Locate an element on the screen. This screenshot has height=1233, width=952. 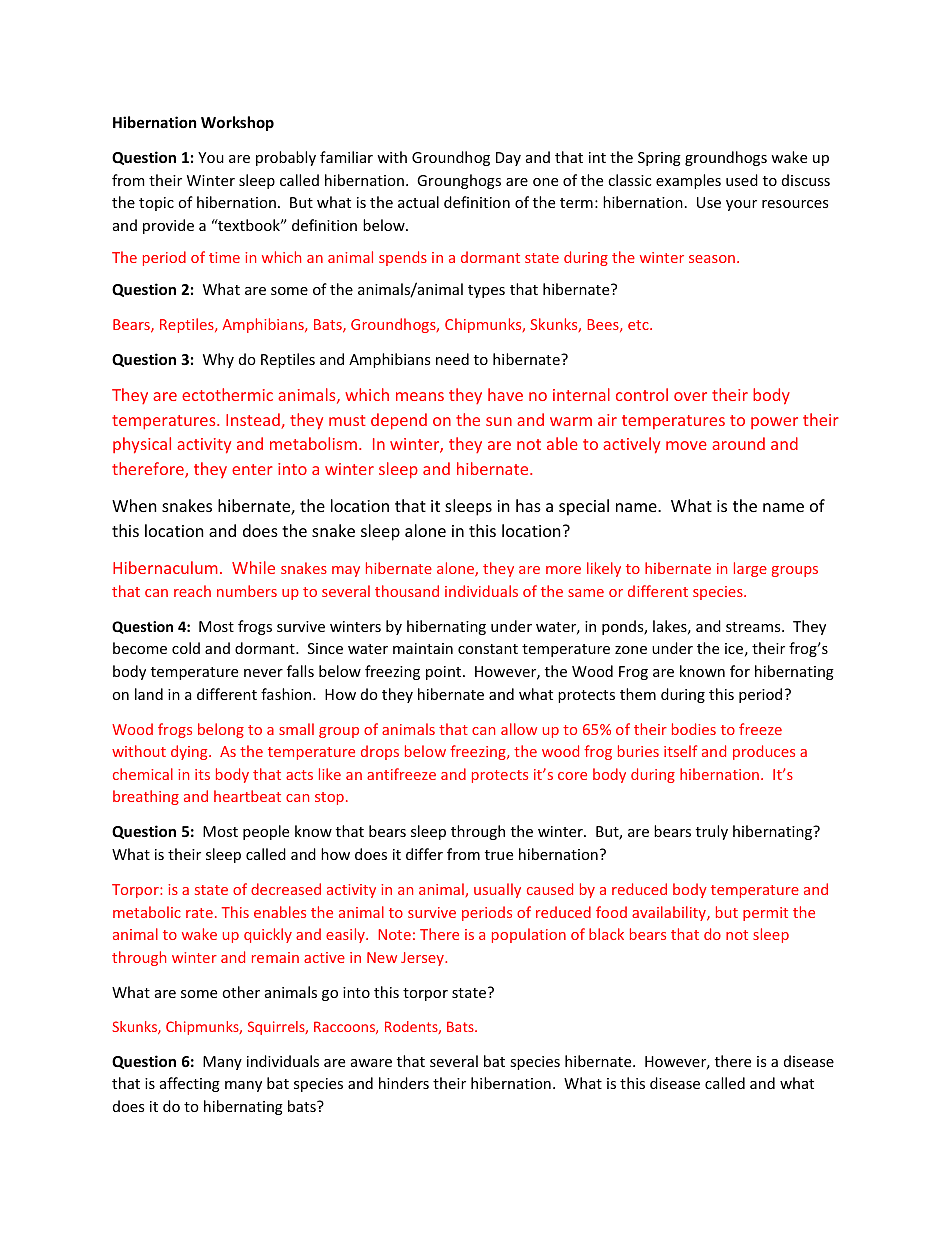
streams is located at coordinates (754, 627).
